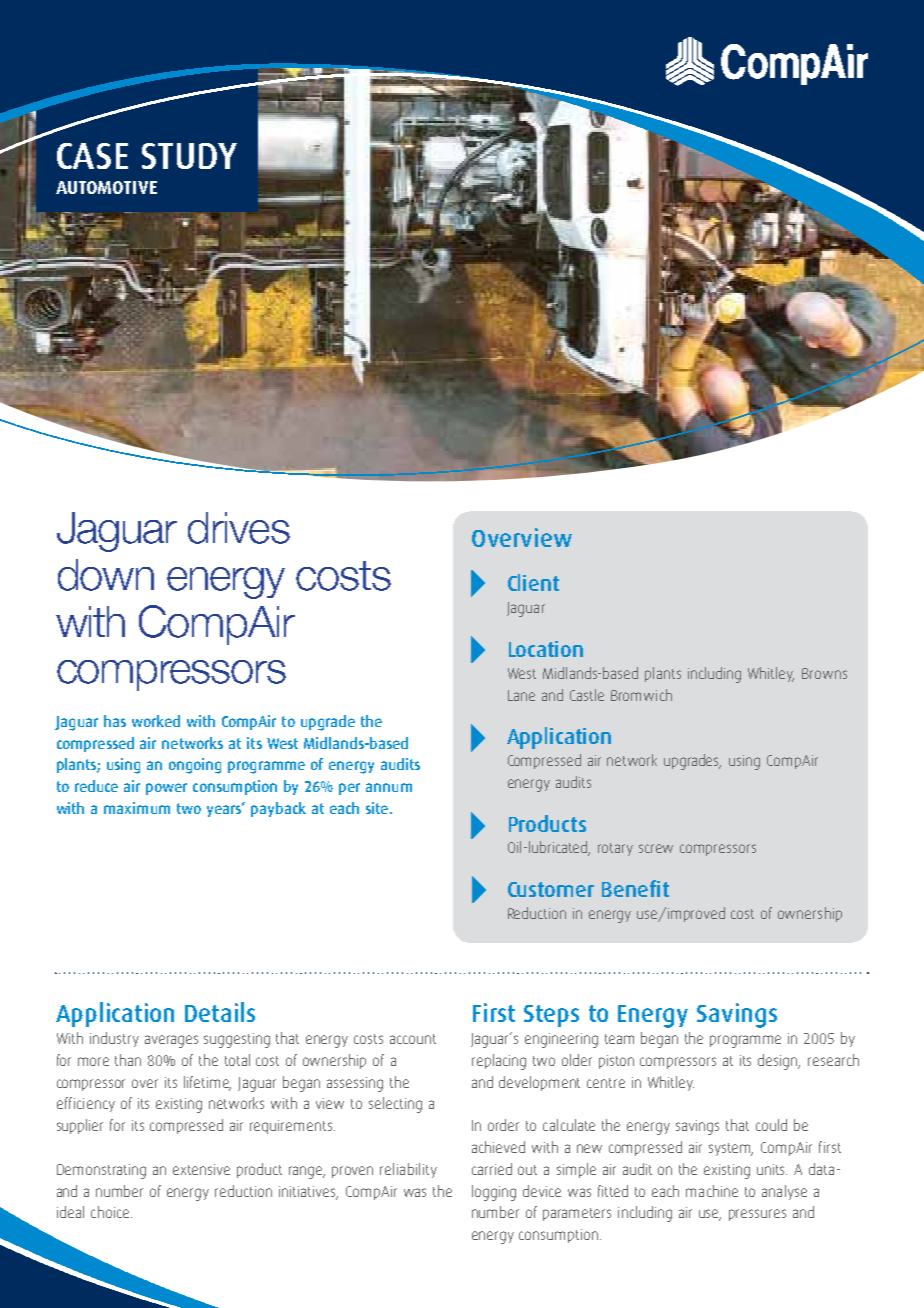 This document has height=1308, width=924. I want to click on extensive, so click(201, 1169).
